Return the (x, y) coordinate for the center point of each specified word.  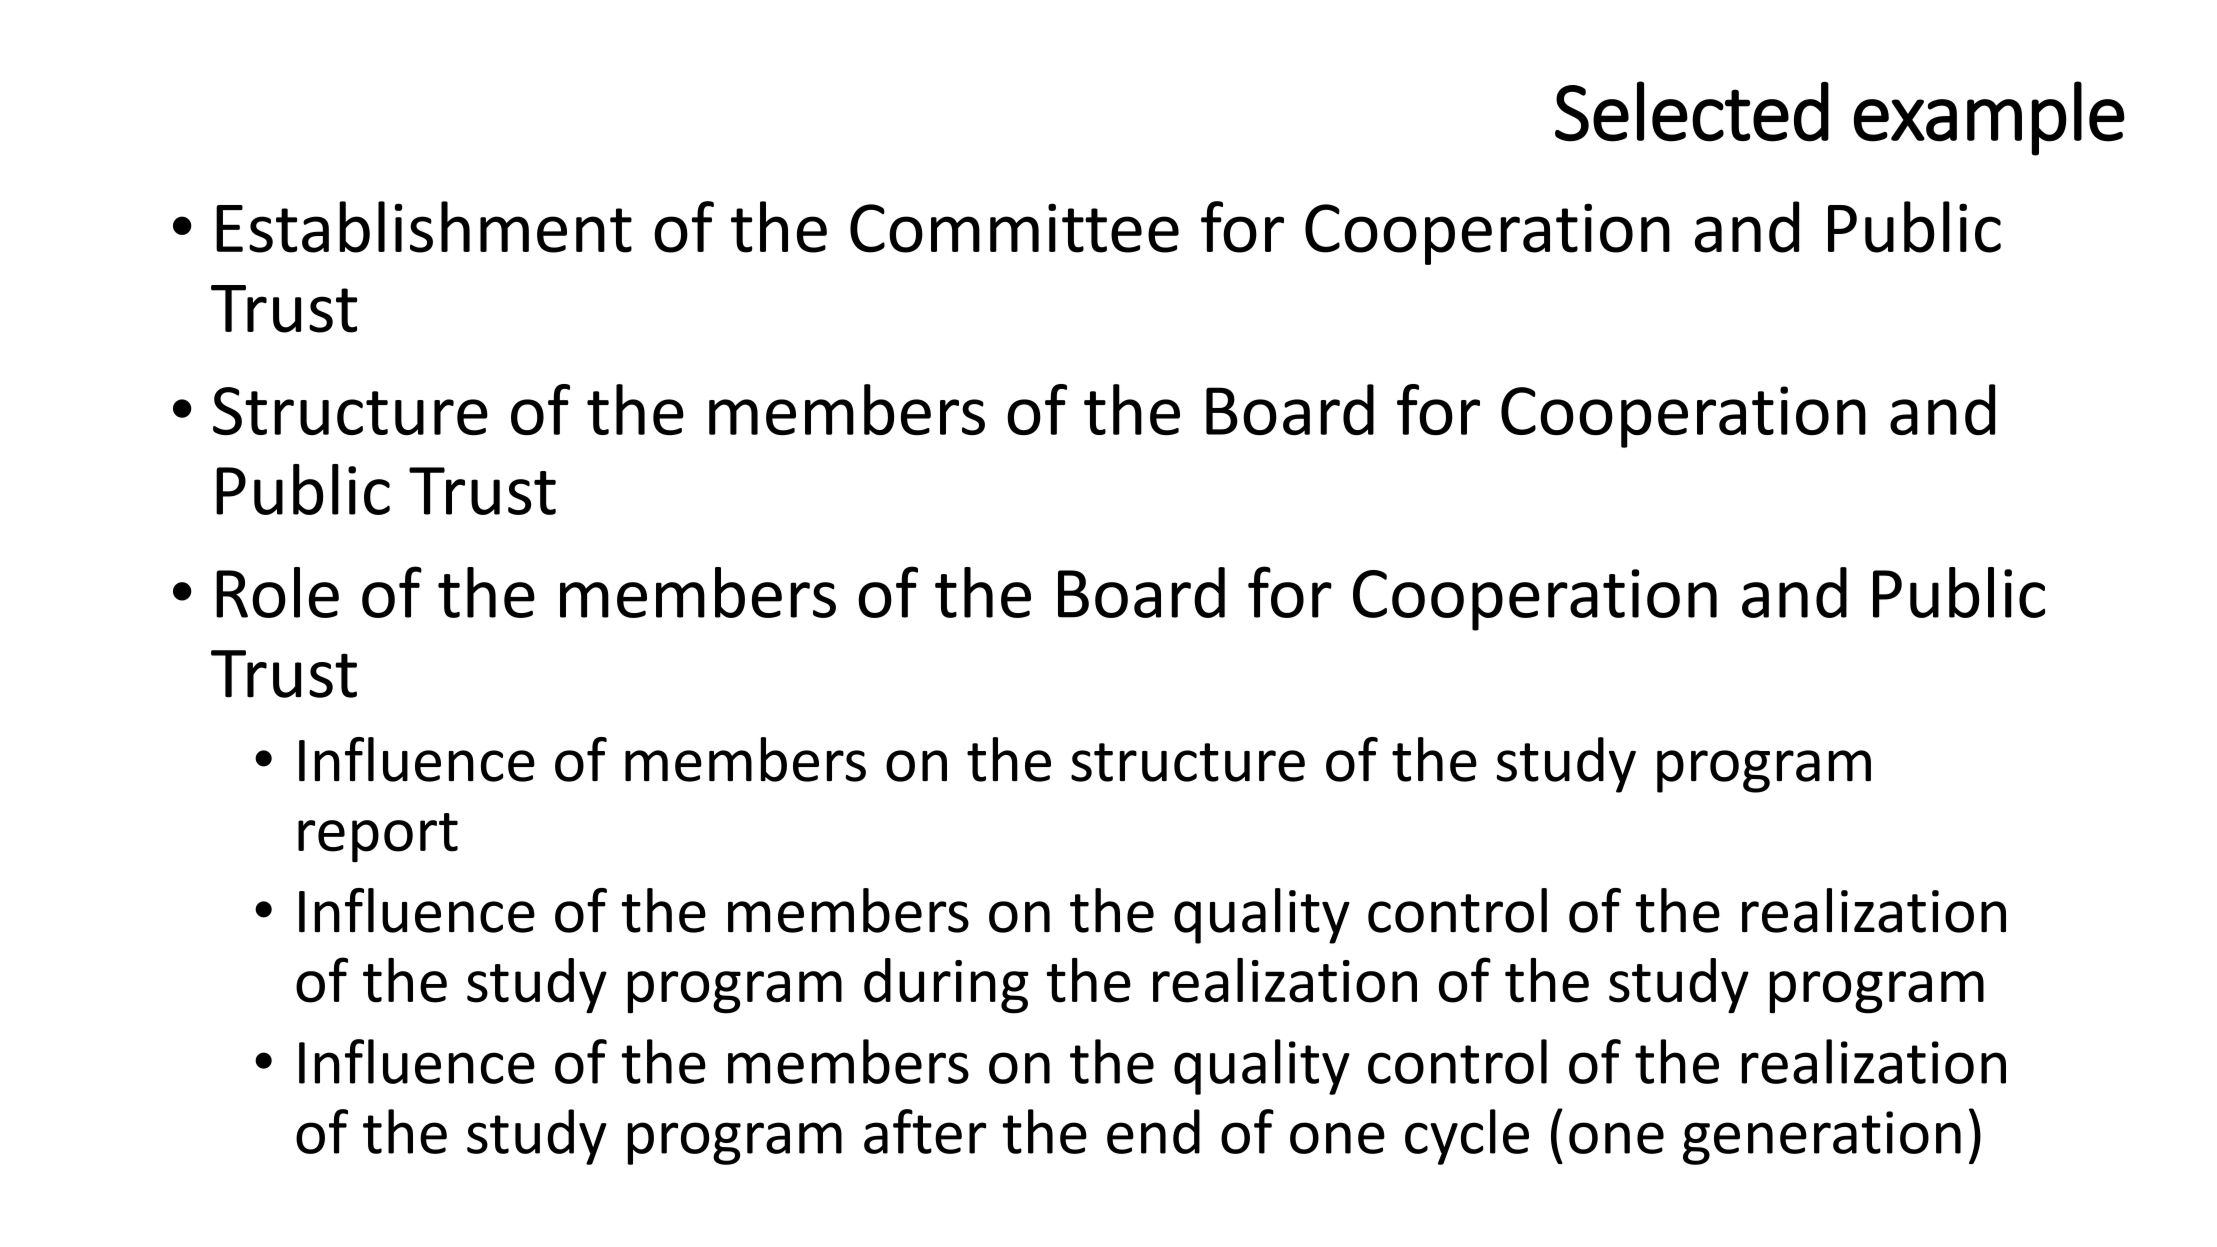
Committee (1014, 228)
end (1153, 1131)
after (925, 1131)
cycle (1467, 1137)
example (1989, 118)
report (378, 838)
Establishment (424, 227)
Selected (1692, 111)
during (946, 986)
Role (277, 592)
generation (1822, 1138)
